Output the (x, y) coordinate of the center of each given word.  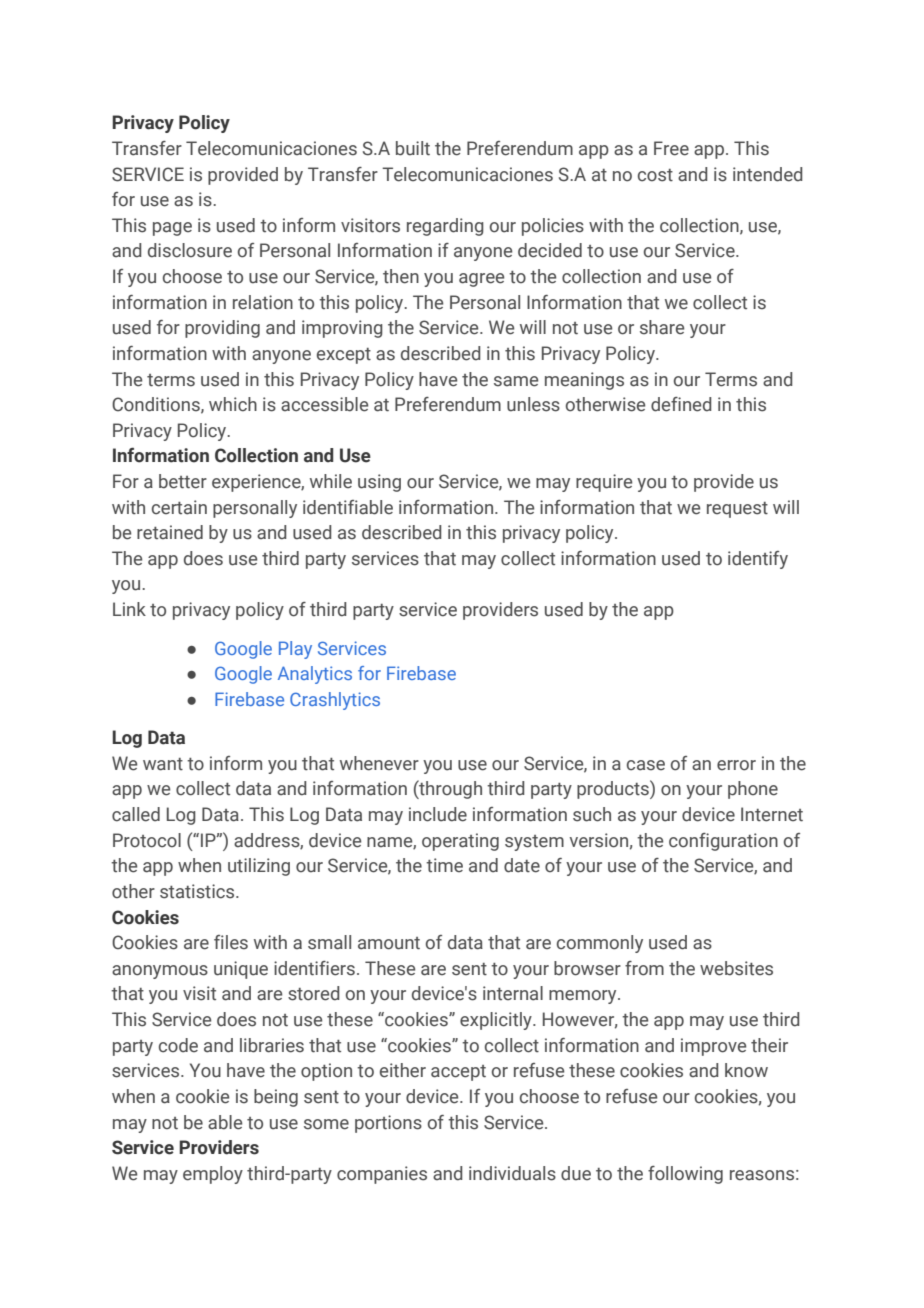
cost (655, 175)
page (172, 229)
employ (213, 1175)
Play (295, 650)
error (736, 765)
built (413, 148)
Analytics (315, 675)
